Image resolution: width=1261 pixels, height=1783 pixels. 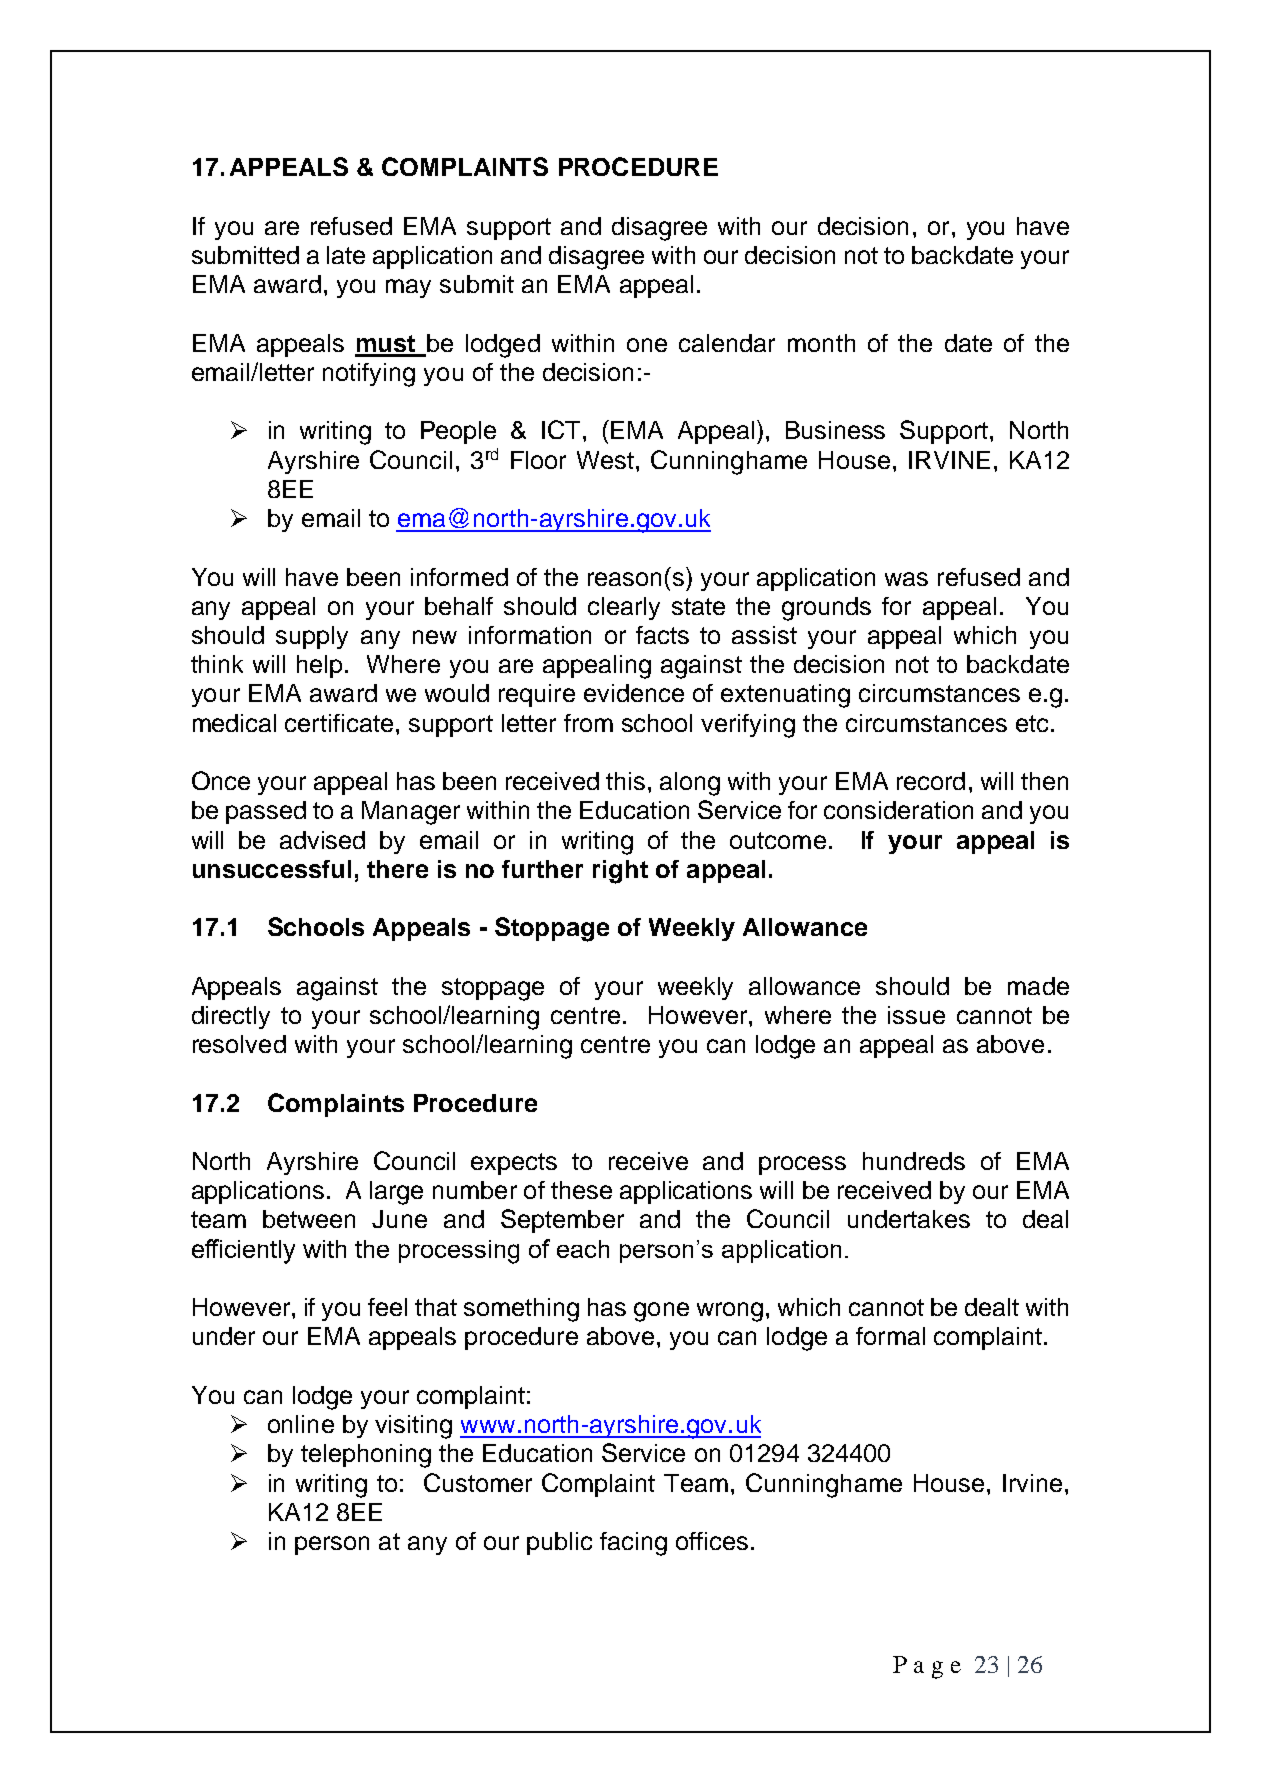 I want to click on month, so click(x=821, y=343).
